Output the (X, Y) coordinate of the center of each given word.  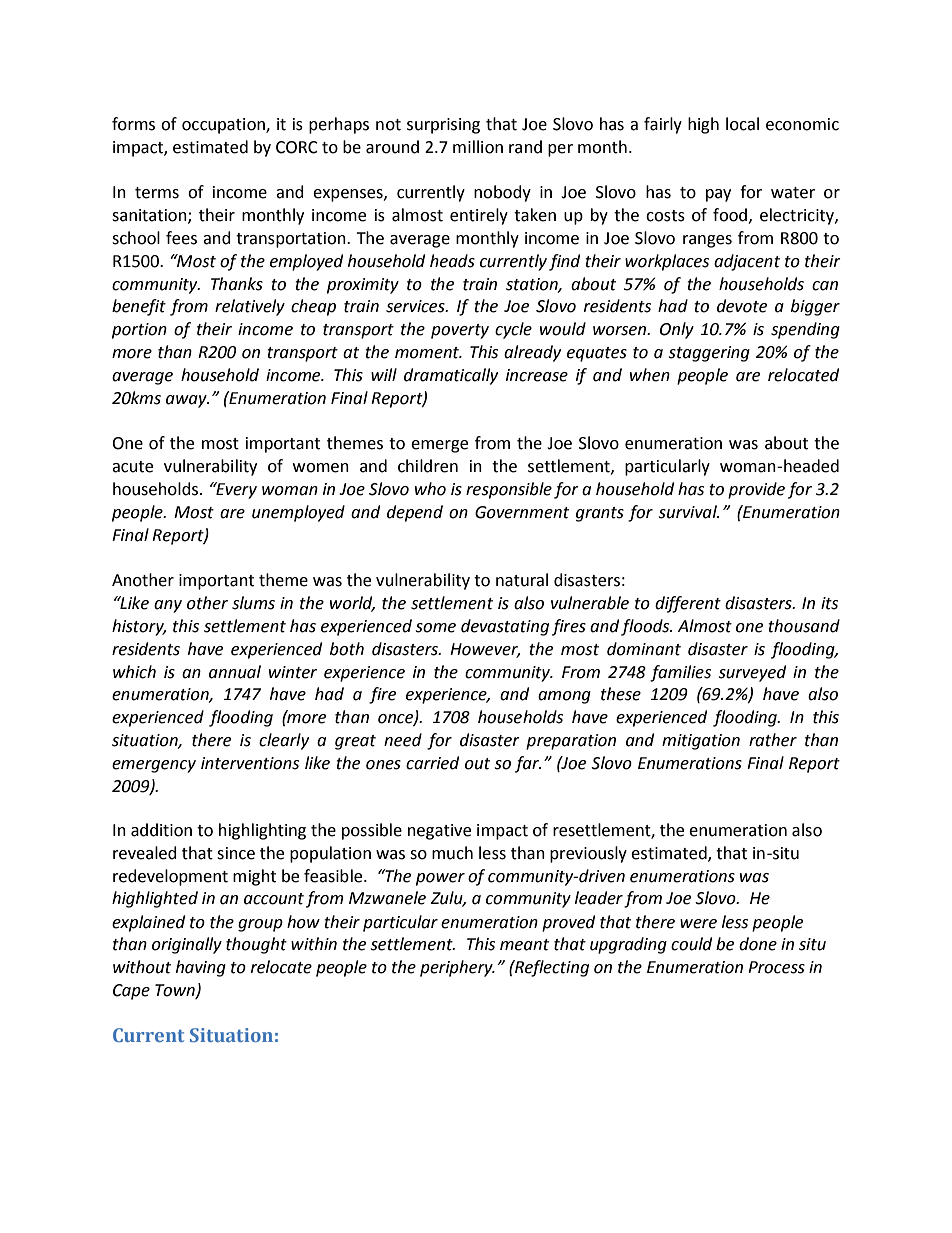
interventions (250, 763)
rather (773, 740)
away (187, 401)
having (201, 968)
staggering (709, 354)
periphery (457, 968)
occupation (224, 126)
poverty (460, 331)
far (528, 764)
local (742, 124)
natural (522, 580)
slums (253, 603)
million (478, 147)
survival (689, 512)
